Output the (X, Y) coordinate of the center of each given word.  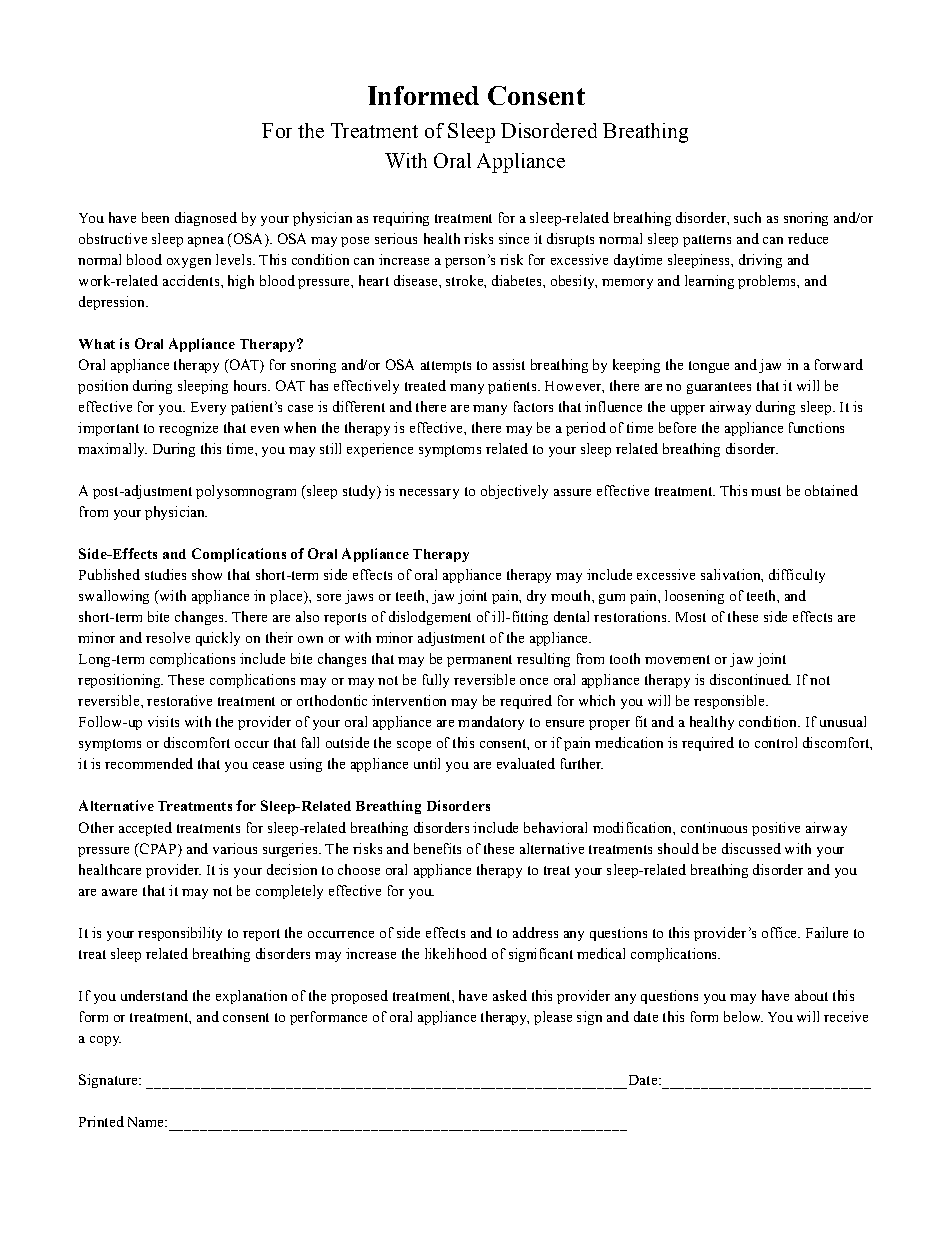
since (514, 238)
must (766, 491)
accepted (145, 829)
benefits (437, 848)
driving (760, 261)
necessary (429, 494)
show (207, 574)
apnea (206, 242)
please (553, 1018)
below (743, 1016)
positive (776, 829)
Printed (101, 1121)
